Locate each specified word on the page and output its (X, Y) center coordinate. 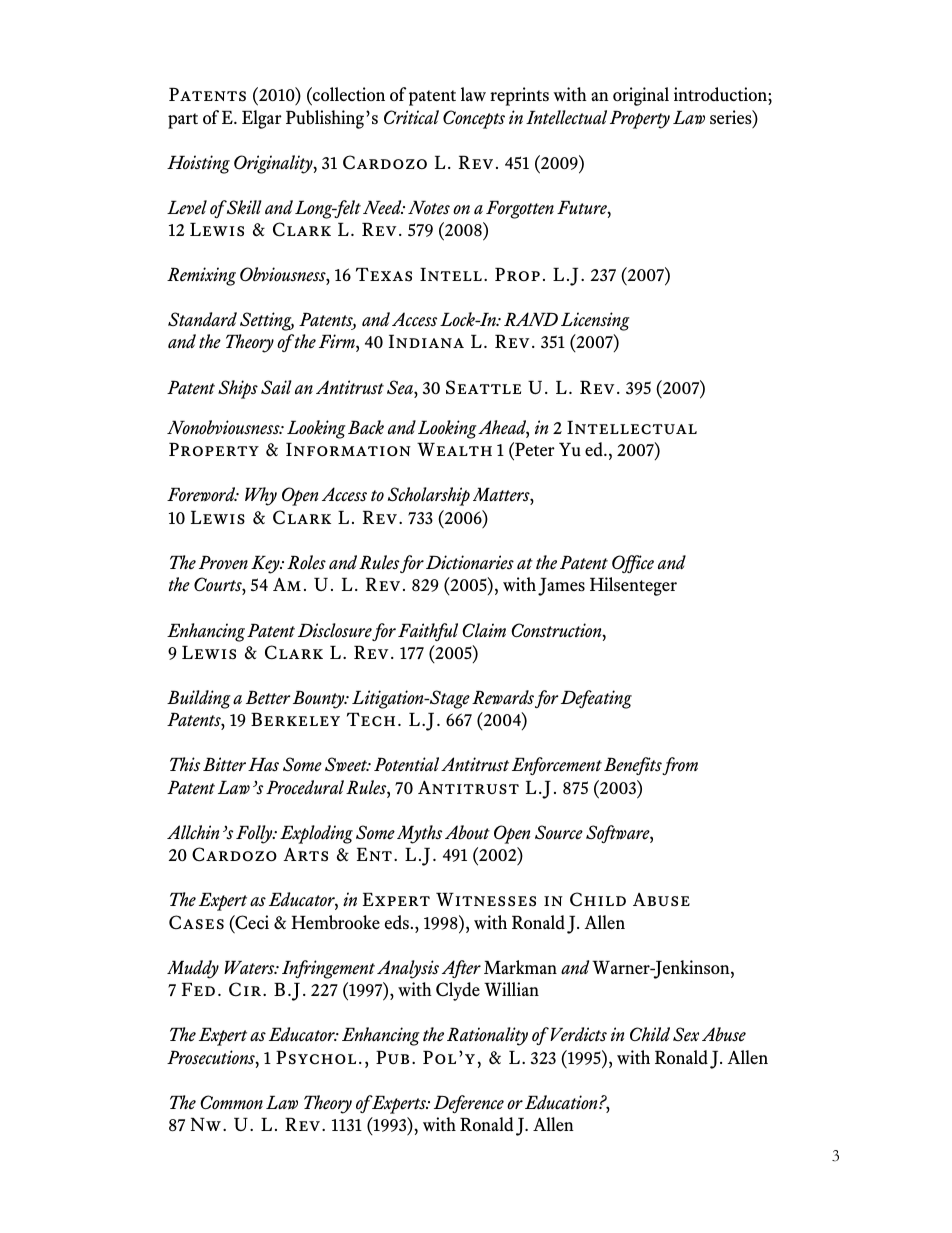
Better (268, 697)
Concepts (474, 119)
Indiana (426, 341)
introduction (721, 94)
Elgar (262, 119)
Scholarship (429, 496)
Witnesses (486, 900)
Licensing (595, 321)
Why (261, 496)
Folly (255, 834)
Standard (202, 319)
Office (633, 564)
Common (231, 1102)
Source (559, 832)
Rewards (503, 697)
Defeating (596, 699)
